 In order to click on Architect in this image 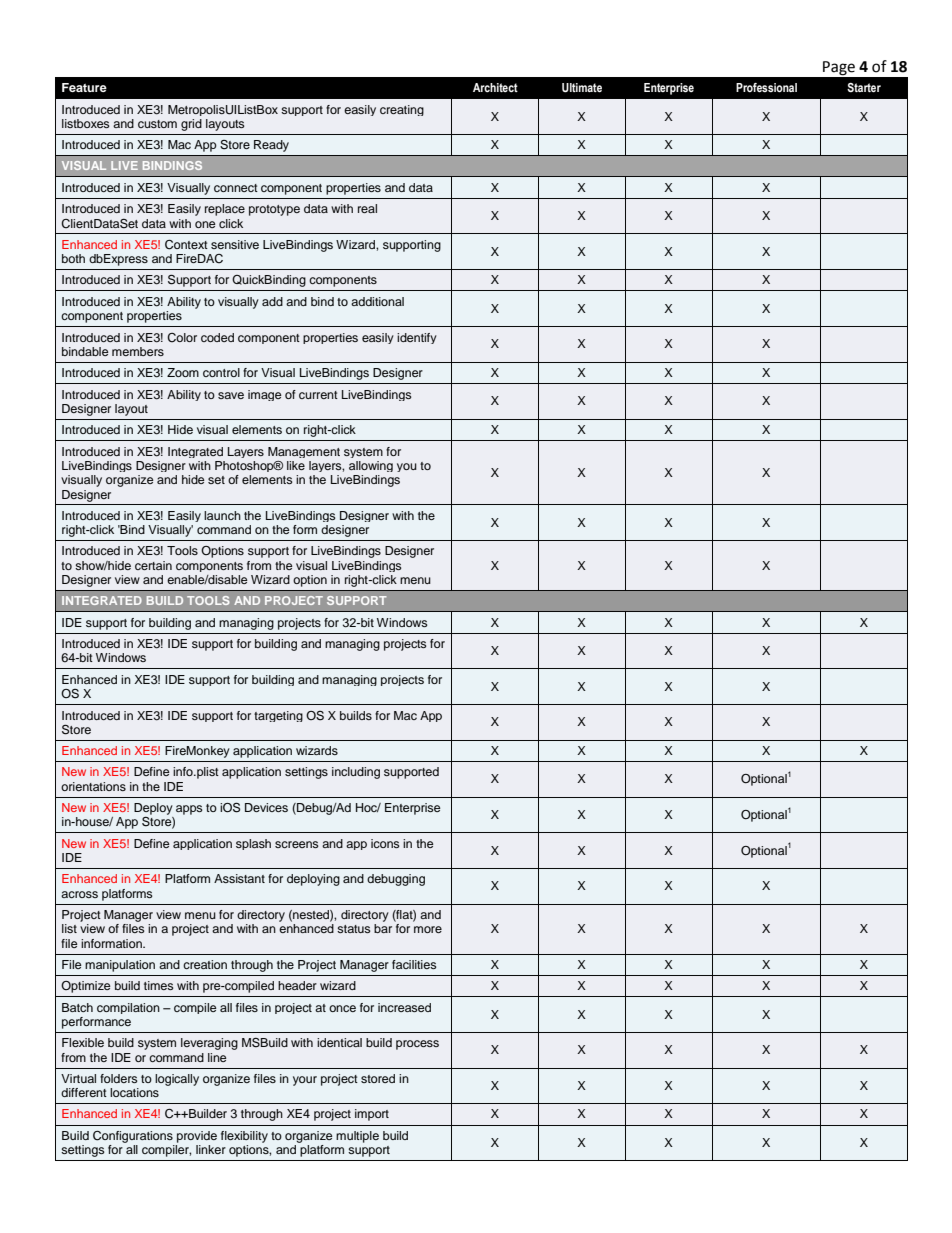, I will do `click(495, 87)`.
